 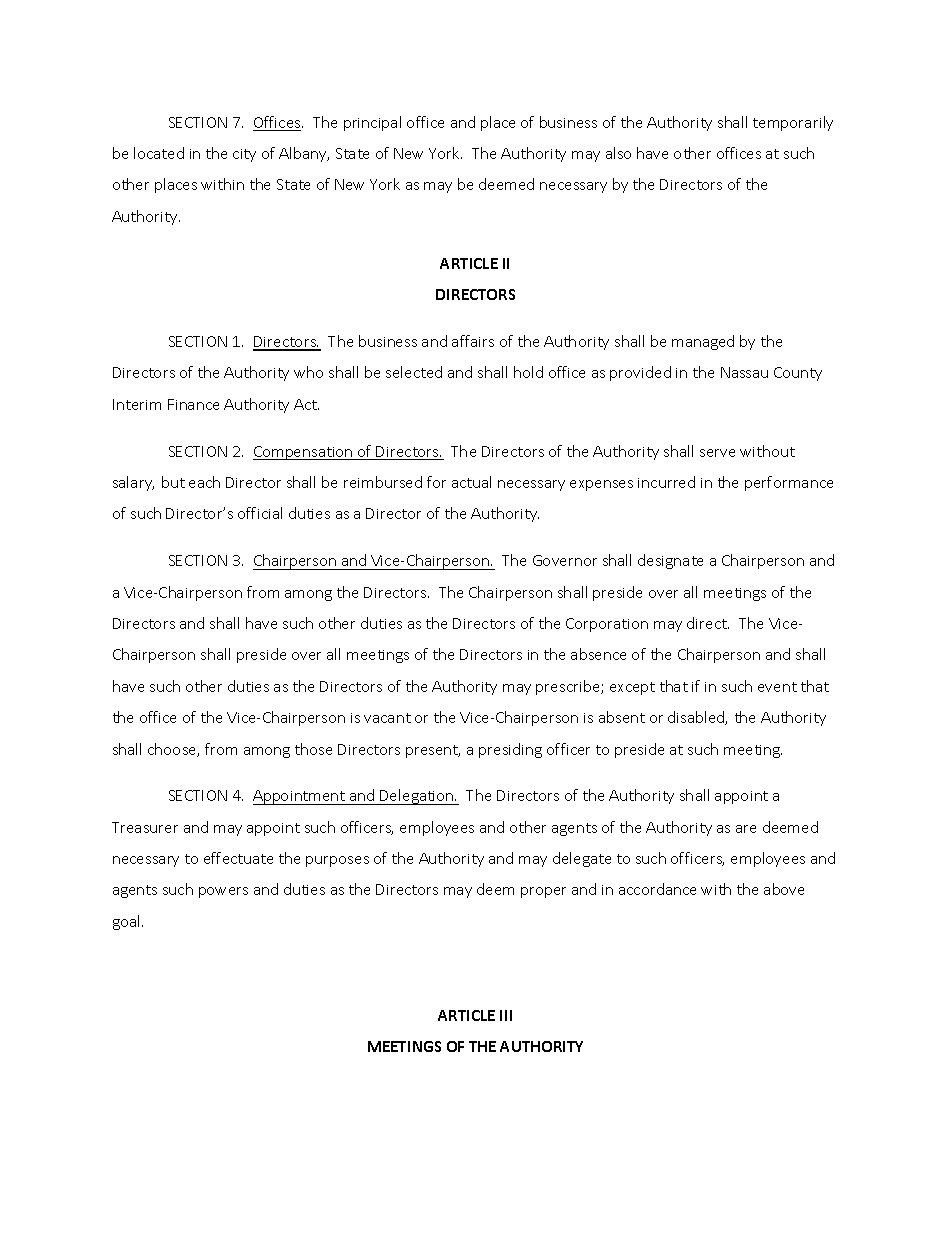 I want to click on designate, so click(x=670, y=561).
